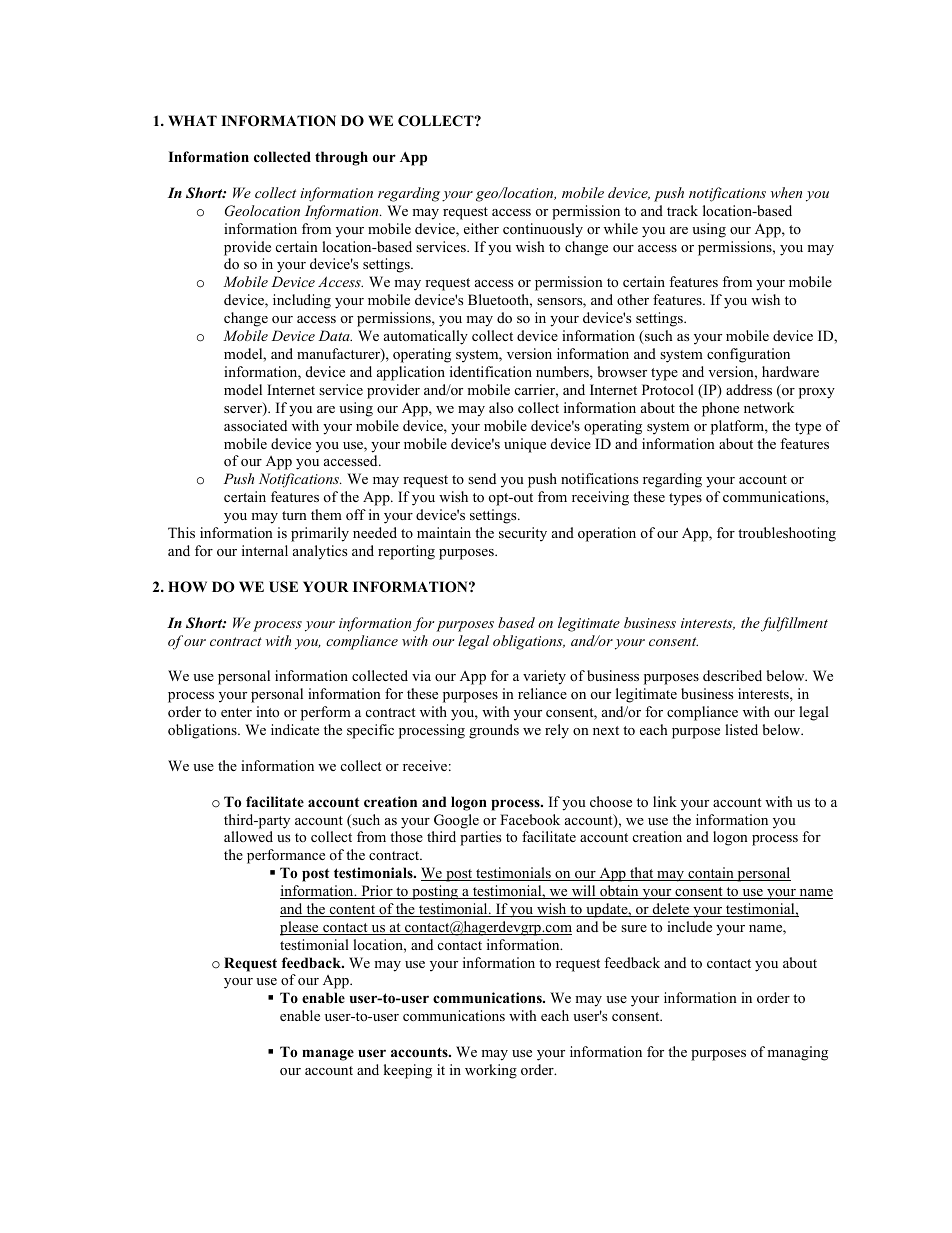  I want to click on grounds, so click(494, 731).
